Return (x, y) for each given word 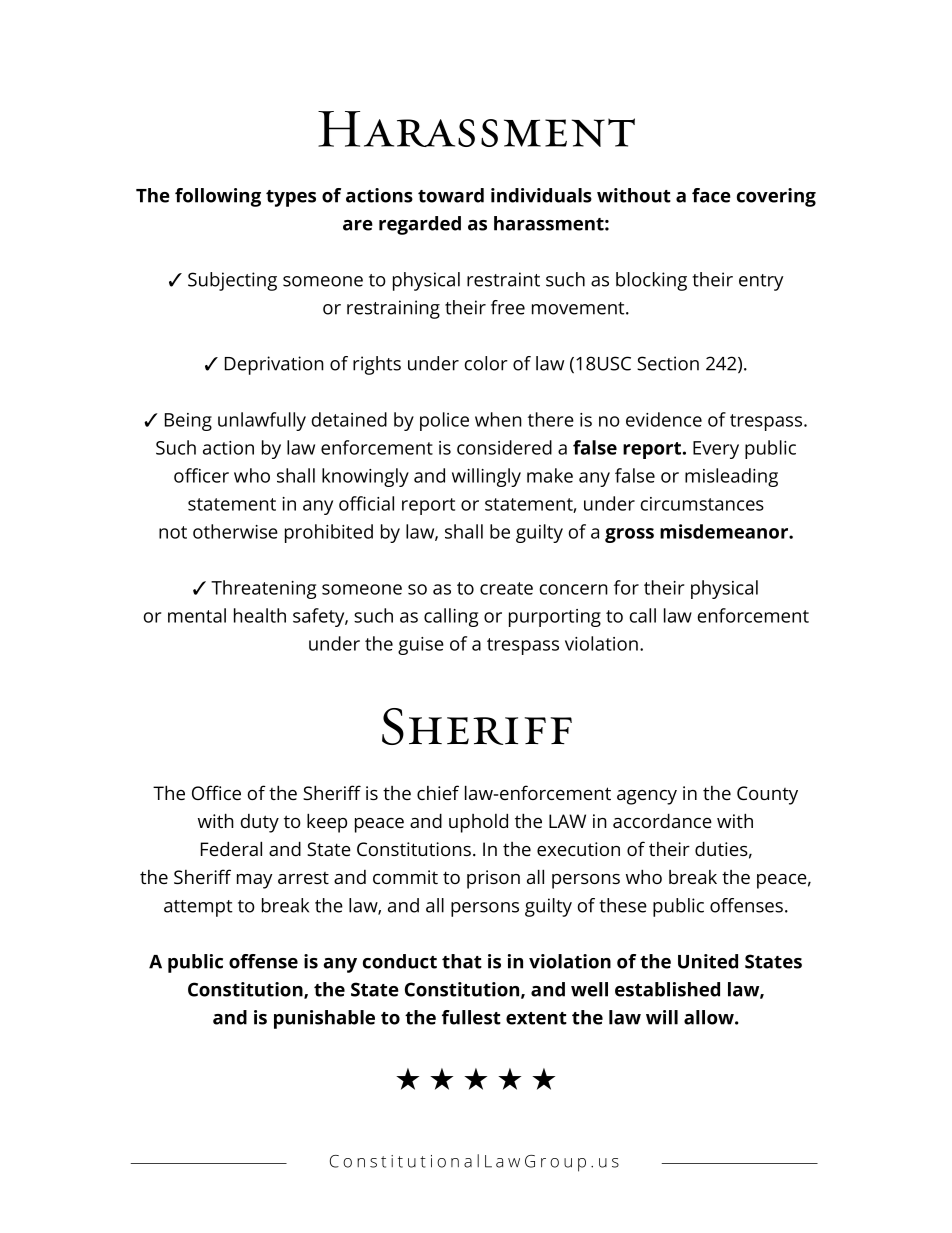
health (260, 615)
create (506, 588)
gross (629, 535)
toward (451, 195)
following (218, 197)
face (711, 195)
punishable (324, 1019)
